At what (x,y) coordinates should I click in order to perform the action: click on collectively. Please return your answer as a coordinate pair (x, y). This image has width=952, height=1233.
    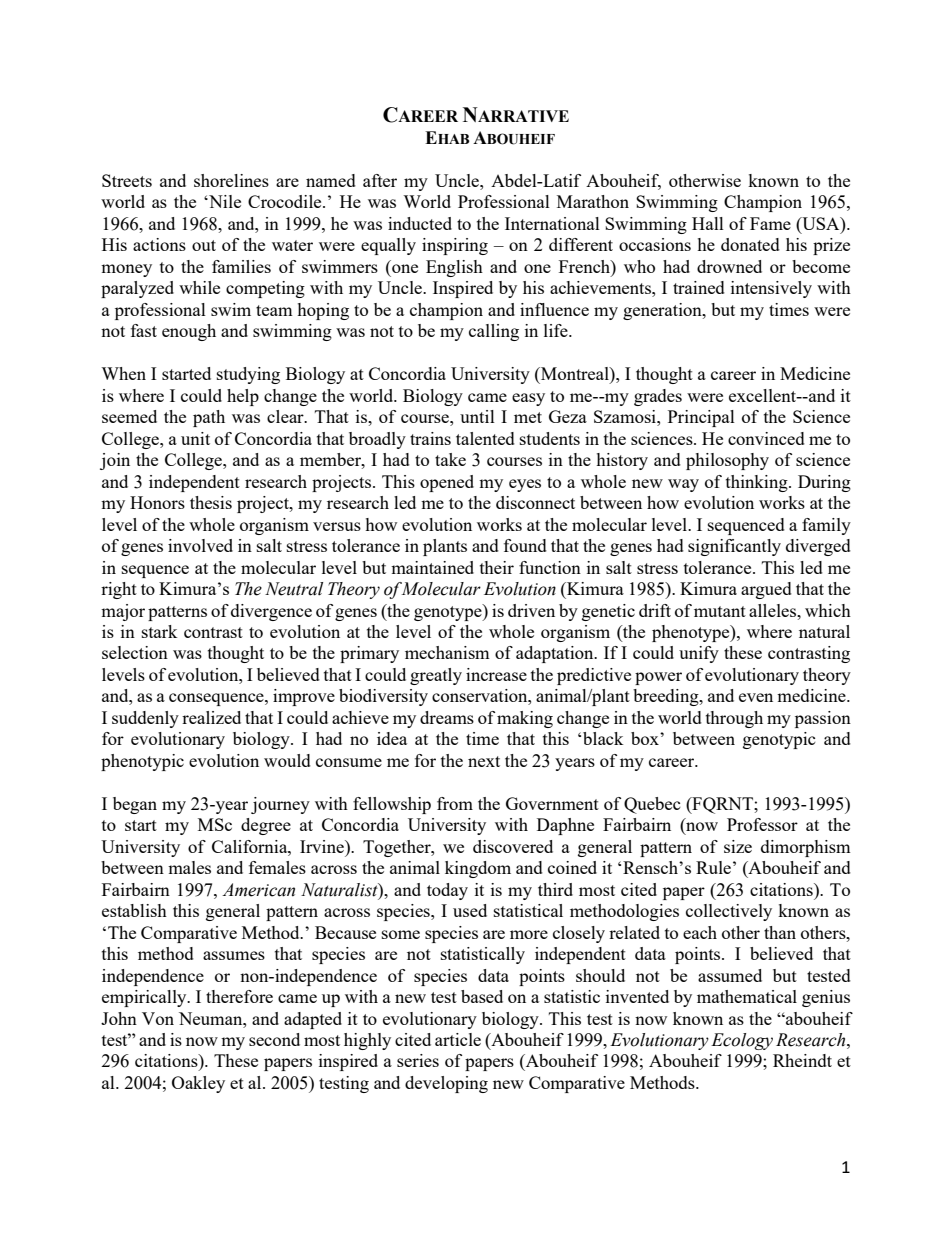
    Looking at the image, I should click on (729, 912).
